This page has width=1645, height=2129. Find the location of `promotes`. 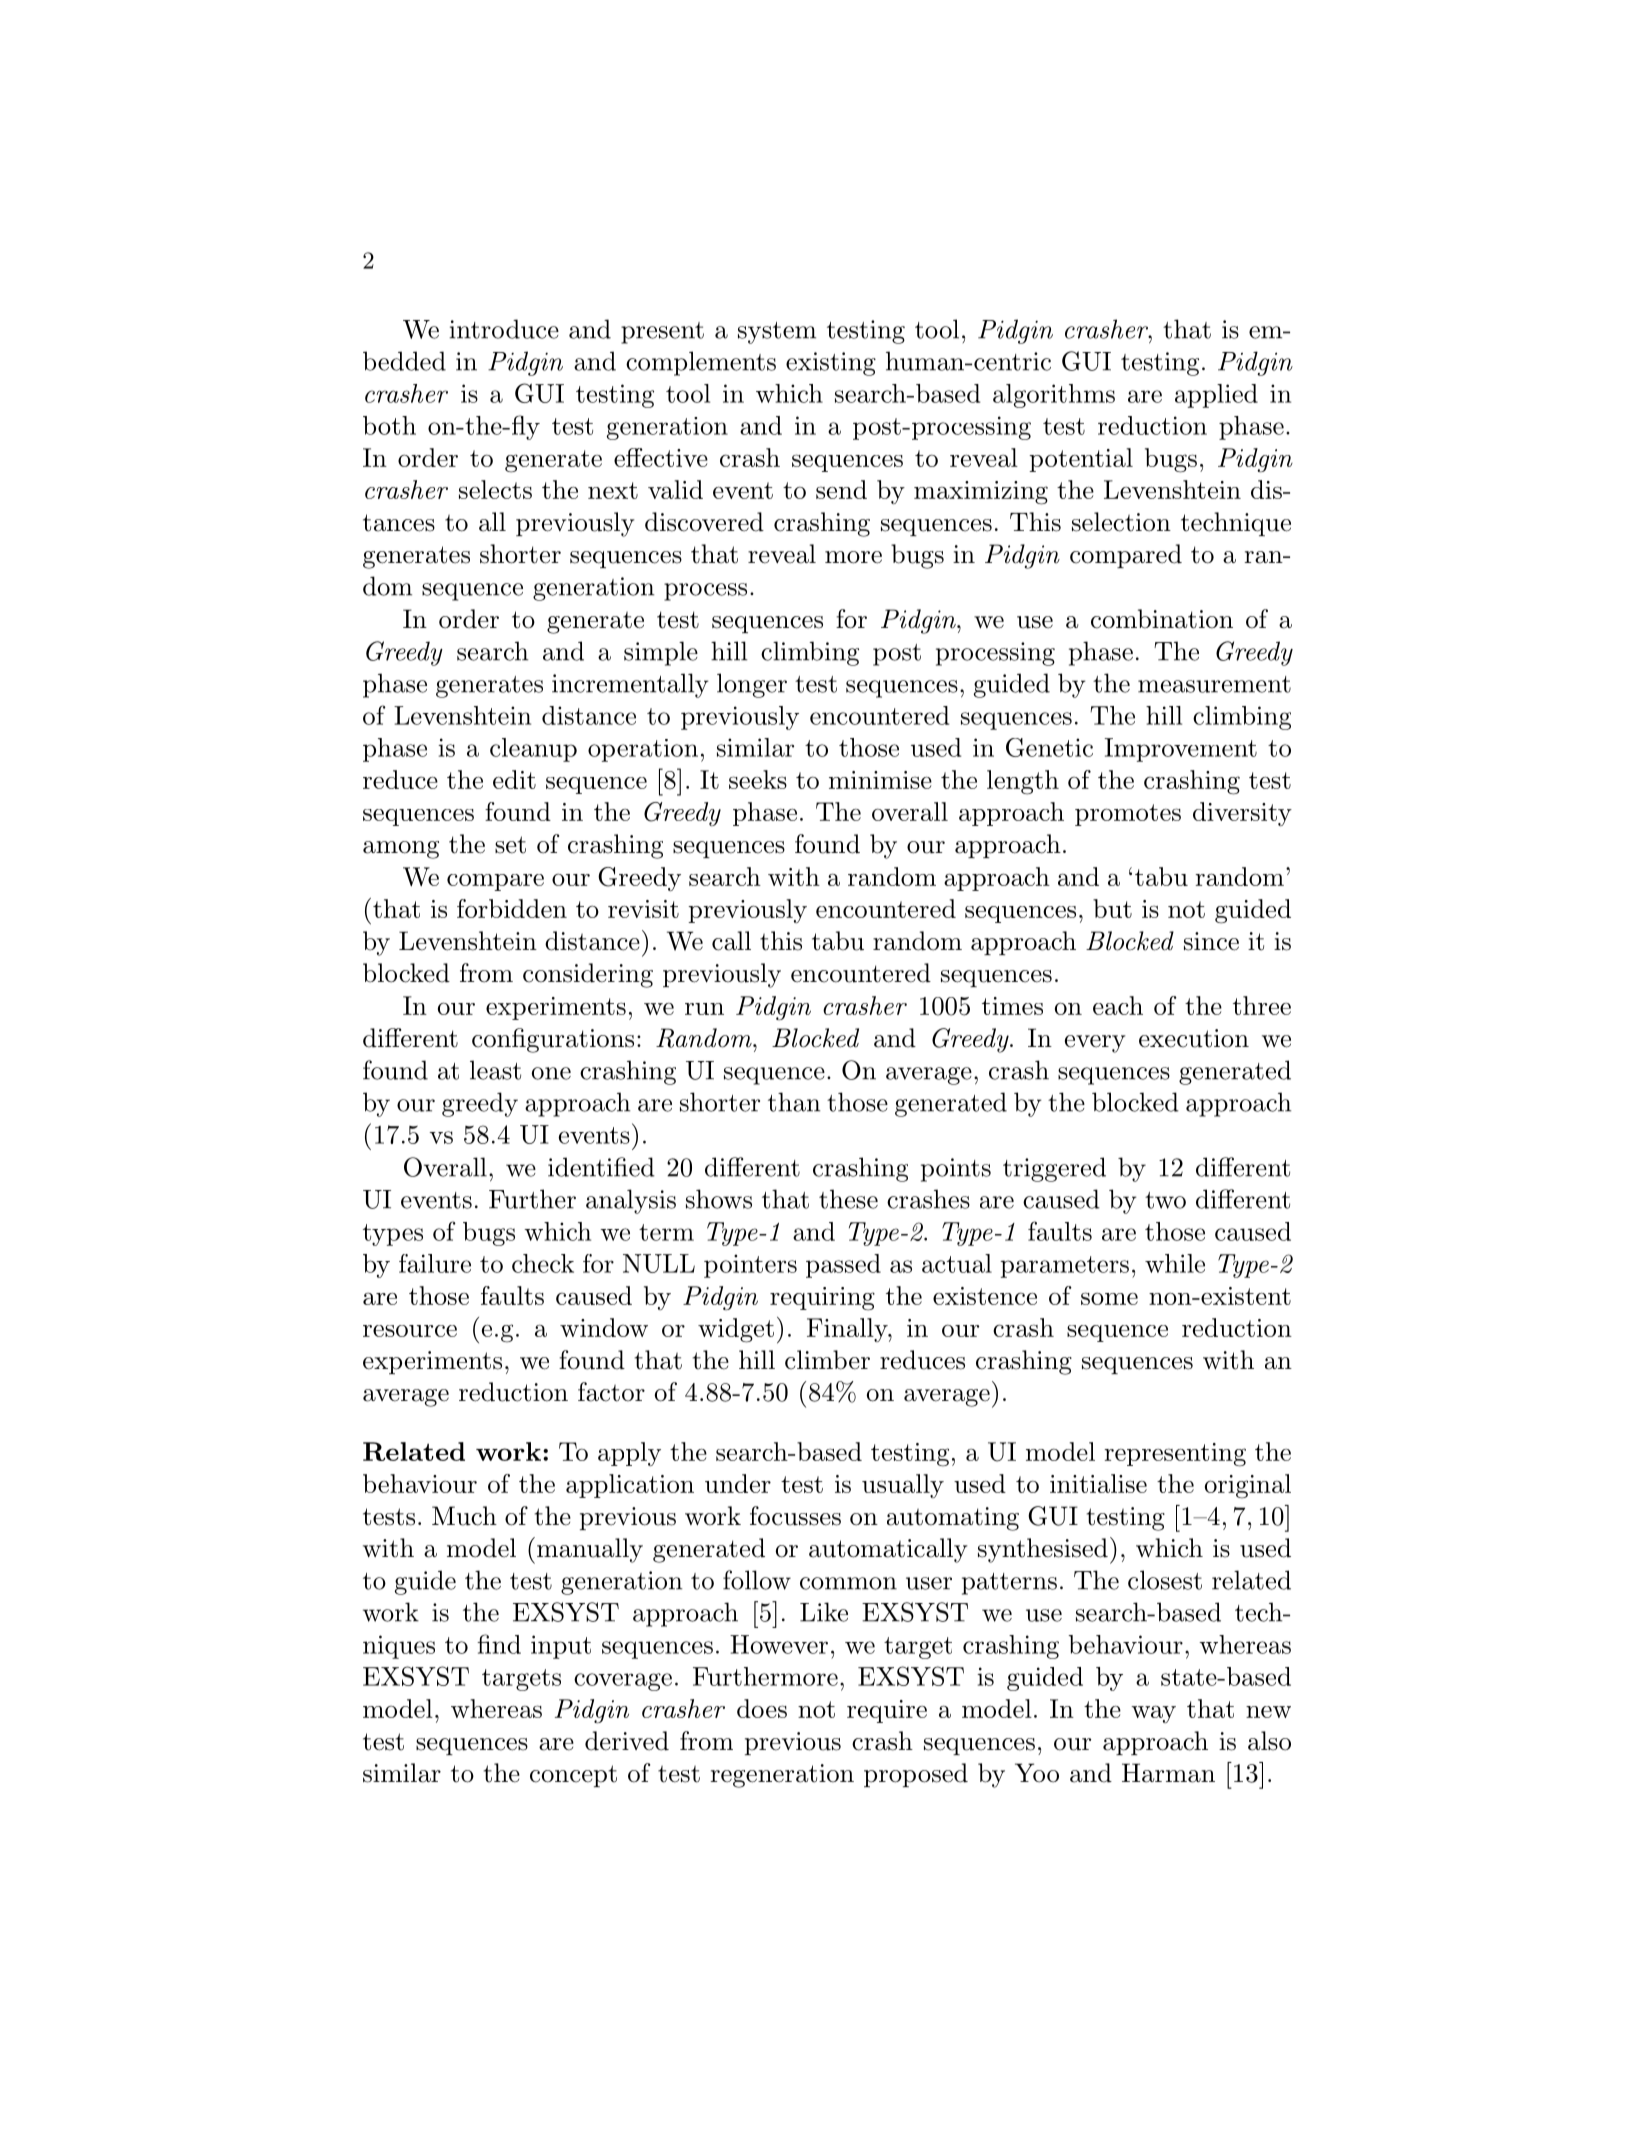

promotes is located at coordinates (1128, 815).
